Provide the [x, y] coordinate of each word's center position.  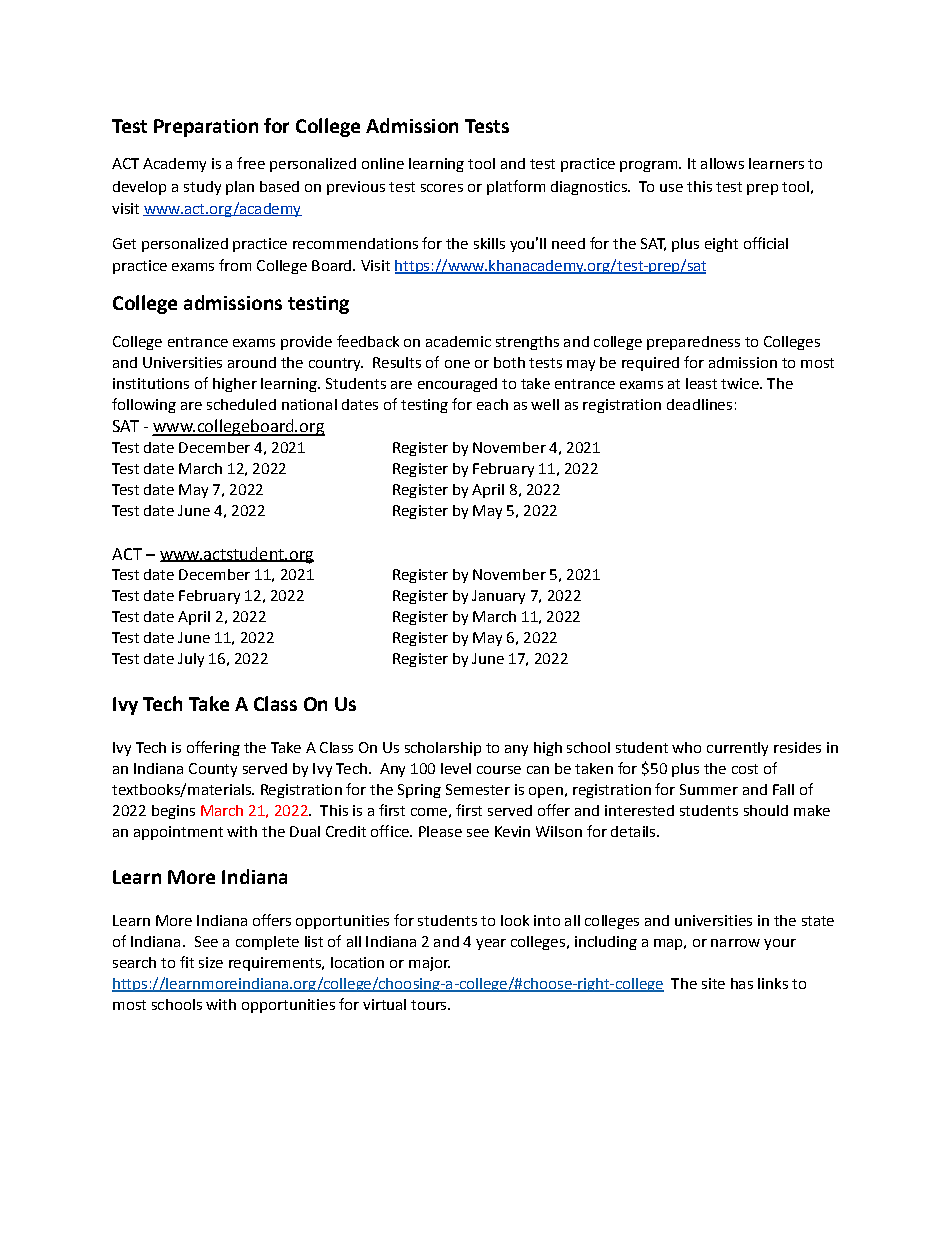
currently [737, 749]
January [498, 597]
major [429, 964]
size [211, 962]
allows [722, 163]
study [202, 188]
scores [442, 188]
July [191, 660]
